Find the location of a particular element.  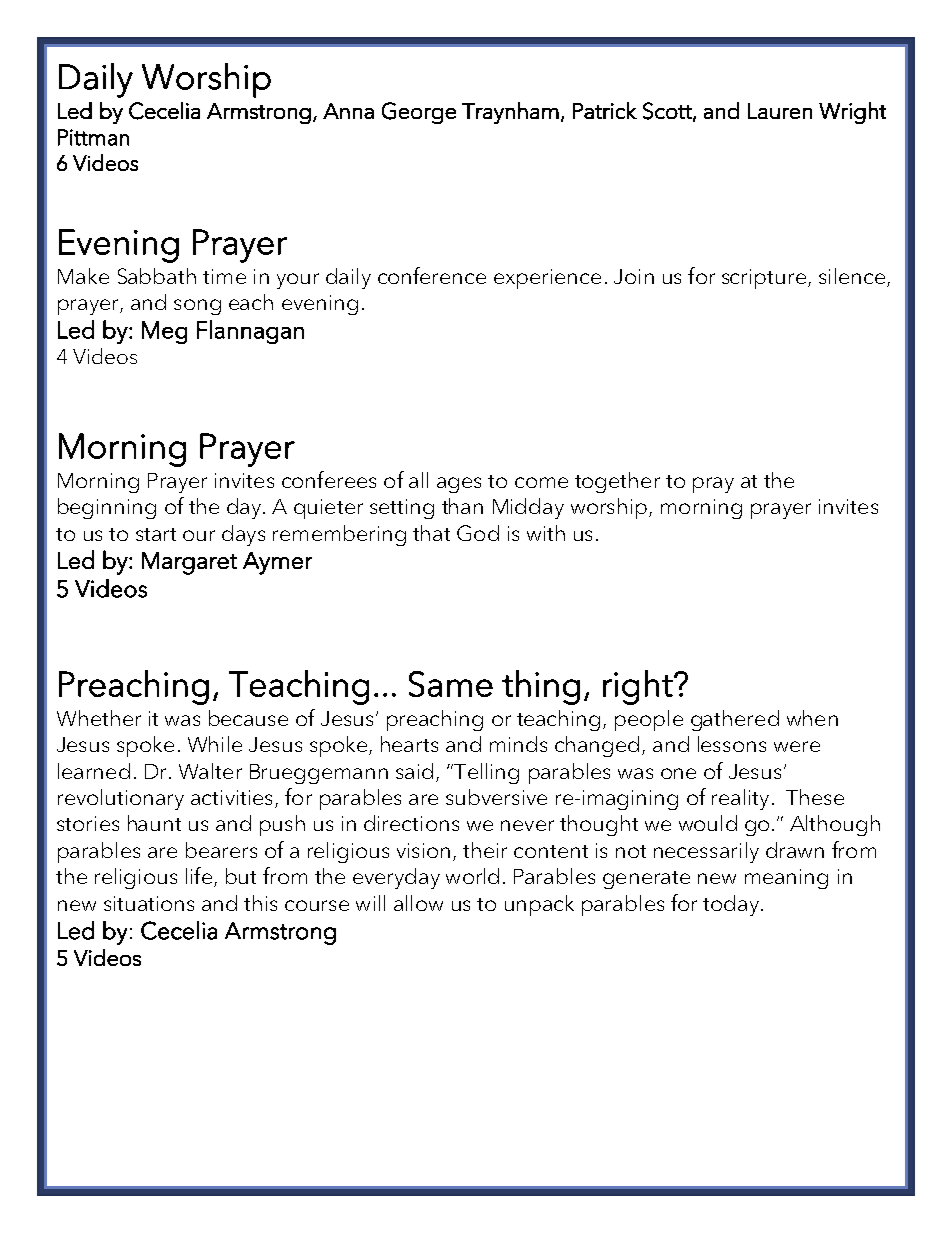

together is located at coordinates (617, 482).
